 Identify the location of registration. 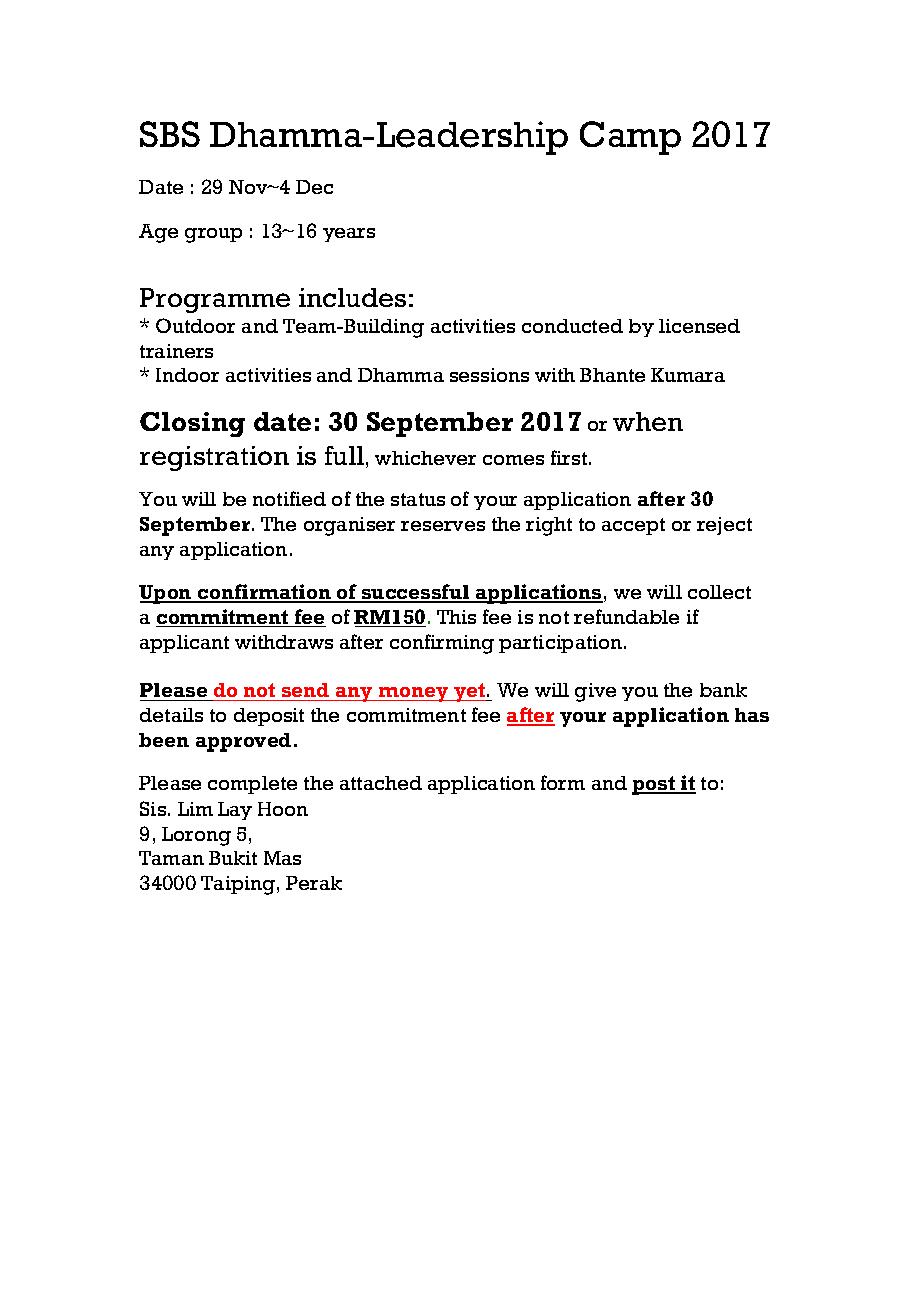
(214, 458).
